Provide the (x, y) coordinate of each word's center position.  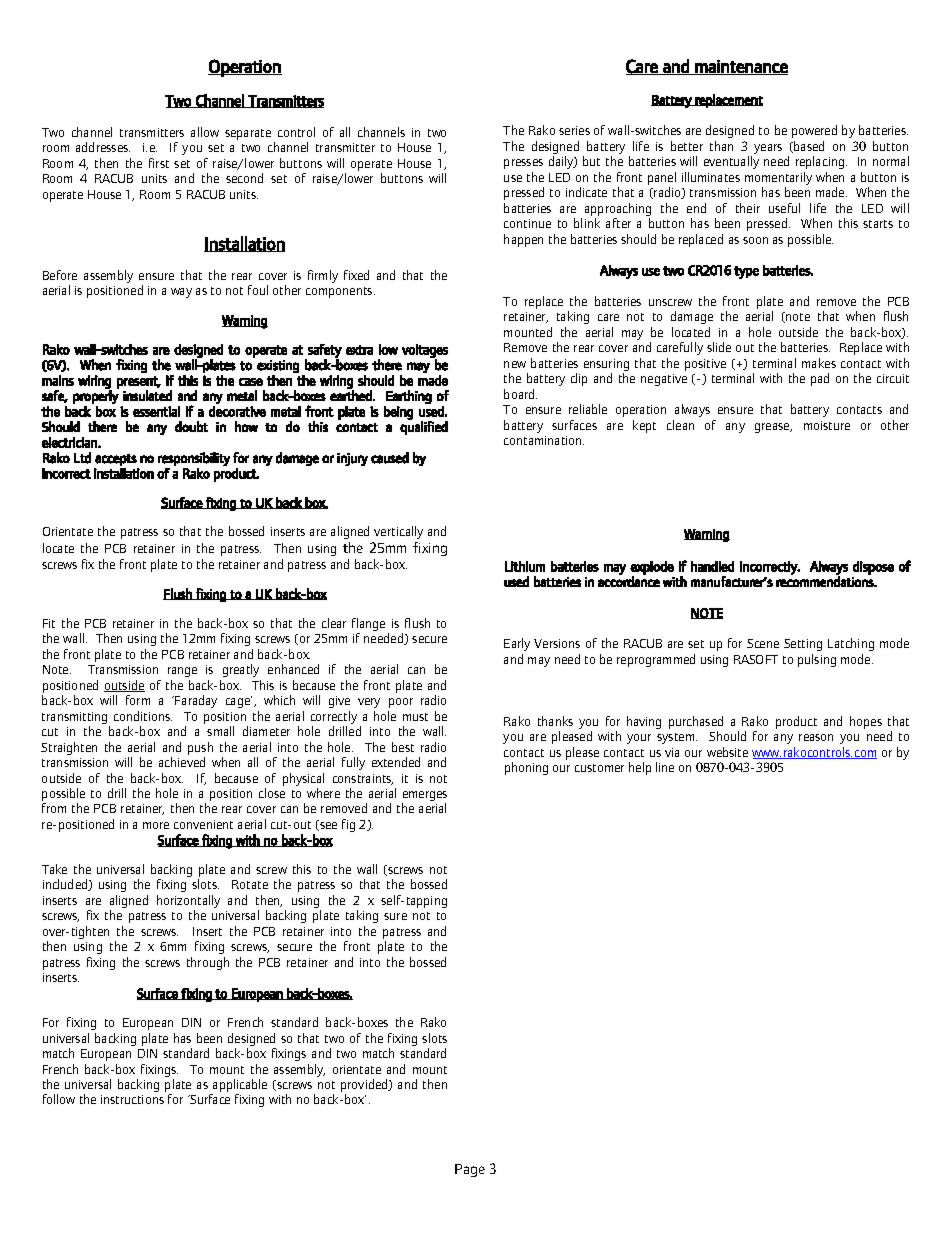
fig (348, 825)
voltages (425, 352)
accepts (116, 460)
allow (205, 132)
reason (816, 737)
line (665, 767)
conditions (143, 716)
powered (814, 131)
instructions (132, 1099)
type (746, 272)
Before (60, 275)
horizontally (188, 903)
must (415, 717)
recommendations (826, 580)
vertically (398, 532)
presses (523, 164)
